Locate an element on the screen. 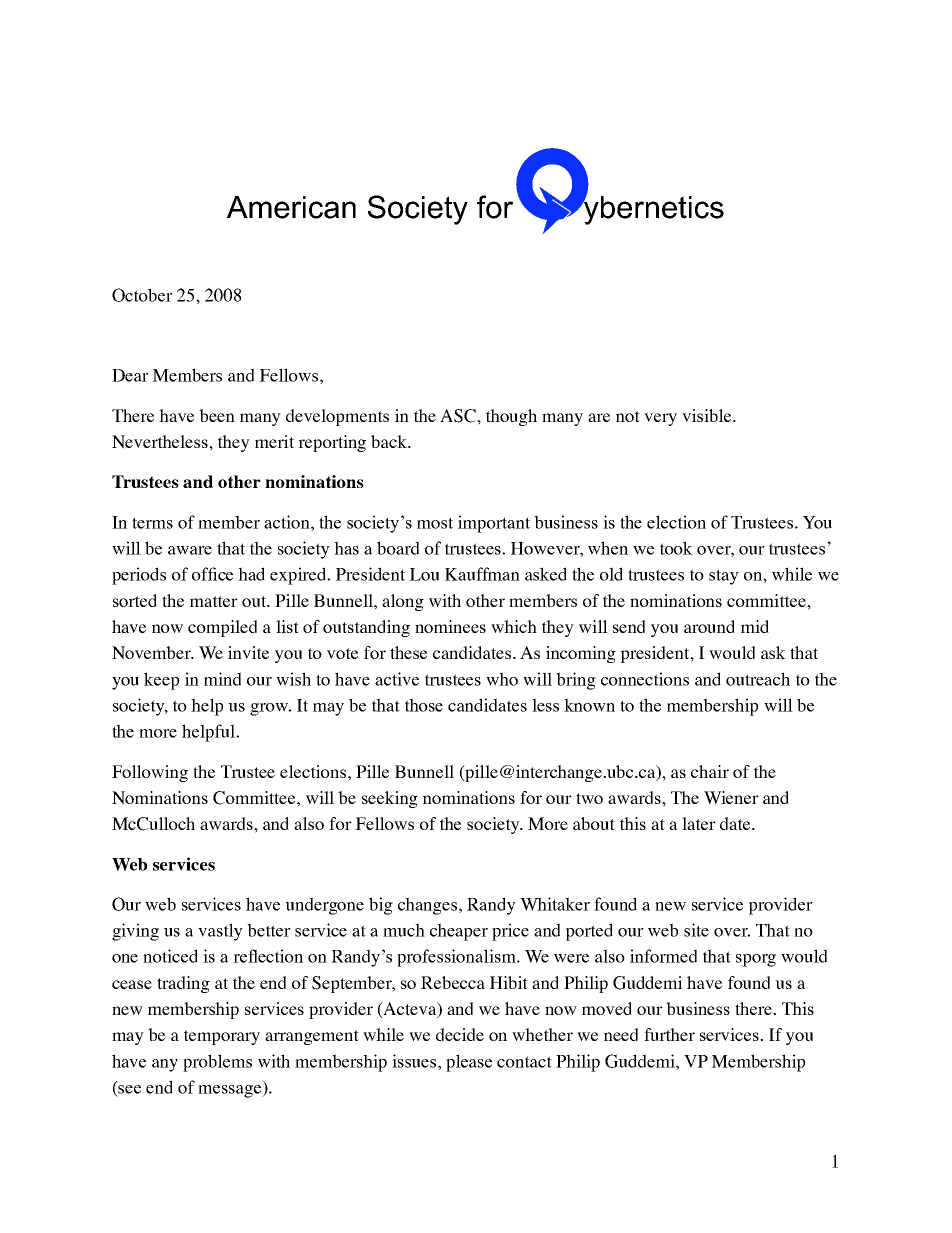 This screenshot has width=952, height=1233. please is located at coordinates (469, 1063).
